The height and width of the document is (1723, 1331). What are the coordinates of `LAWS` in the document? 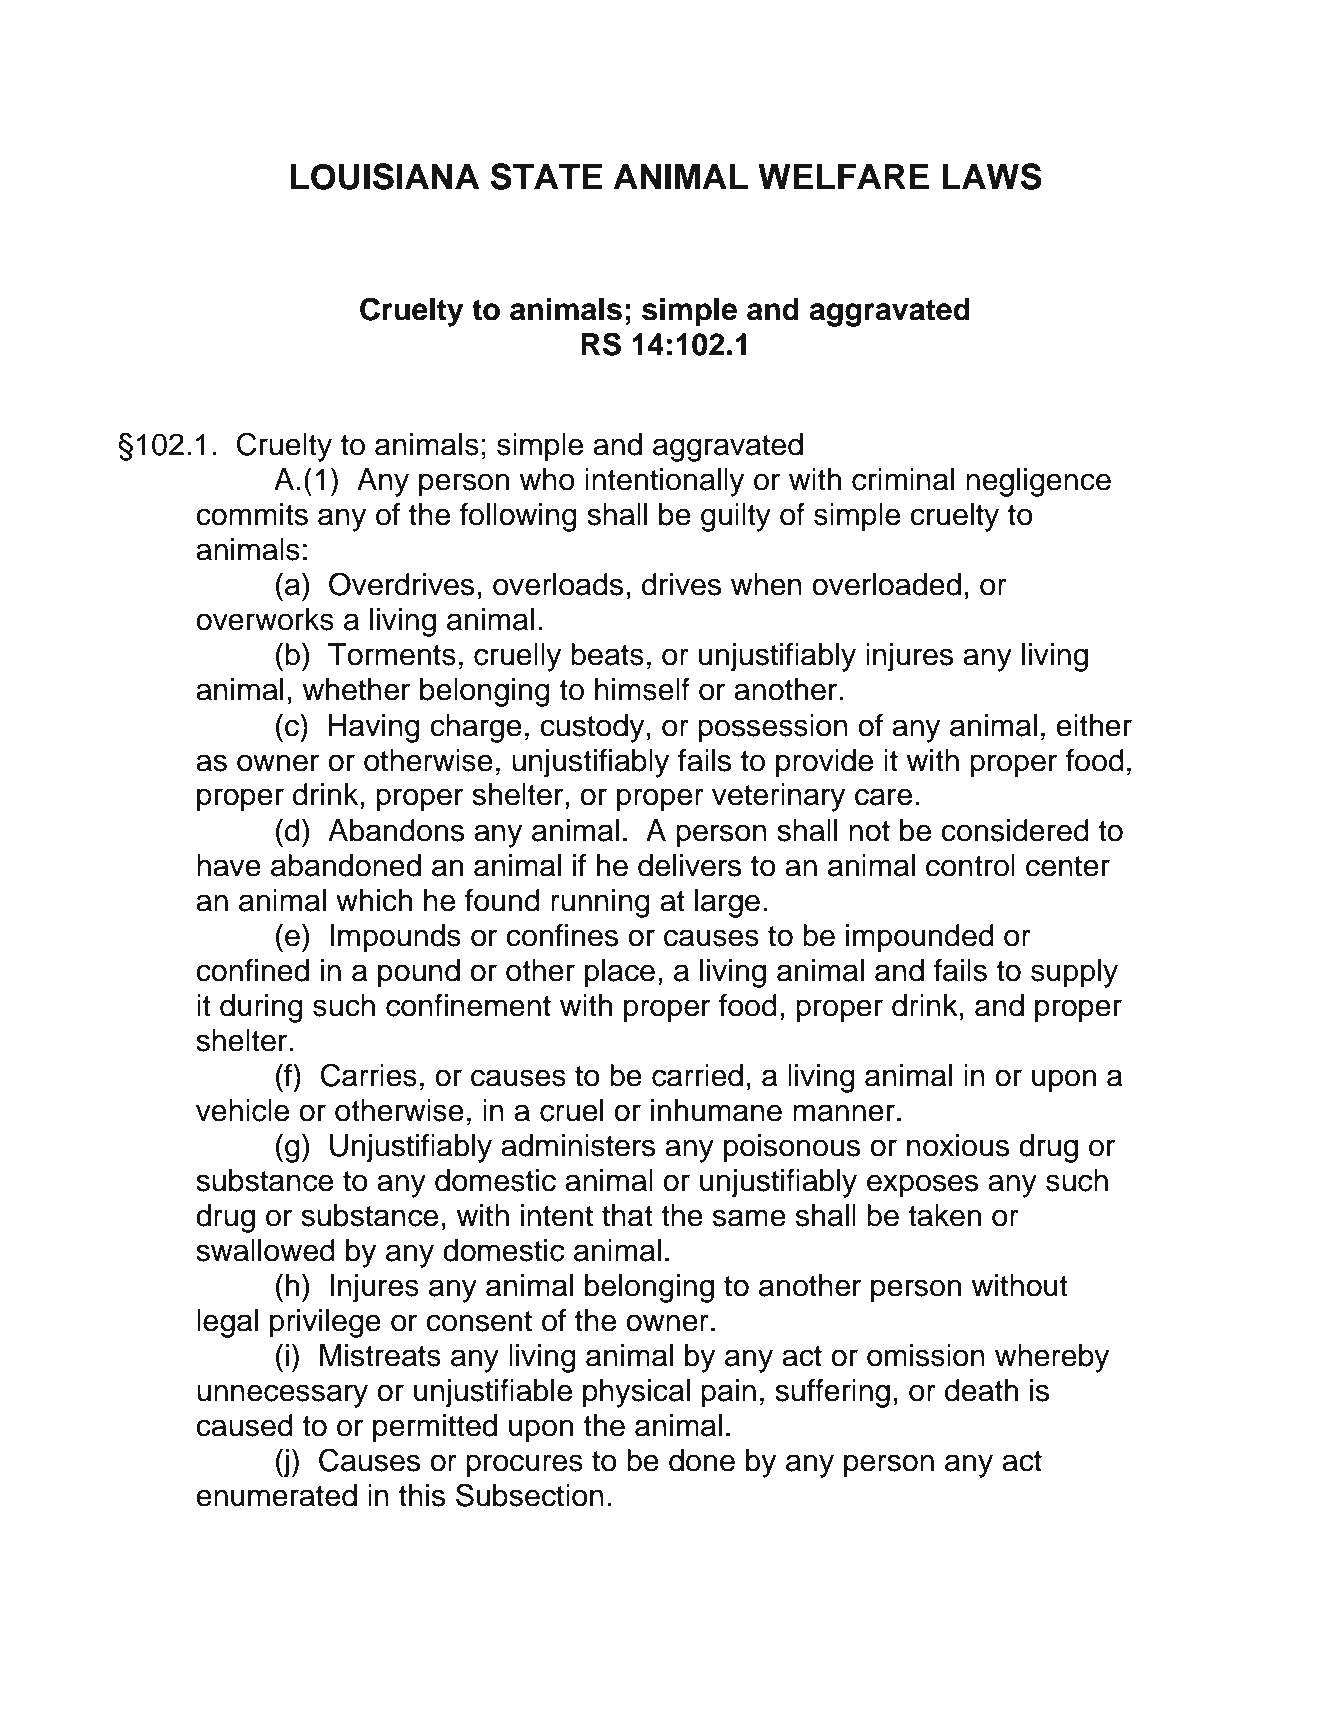 It's located at (992, 176).
